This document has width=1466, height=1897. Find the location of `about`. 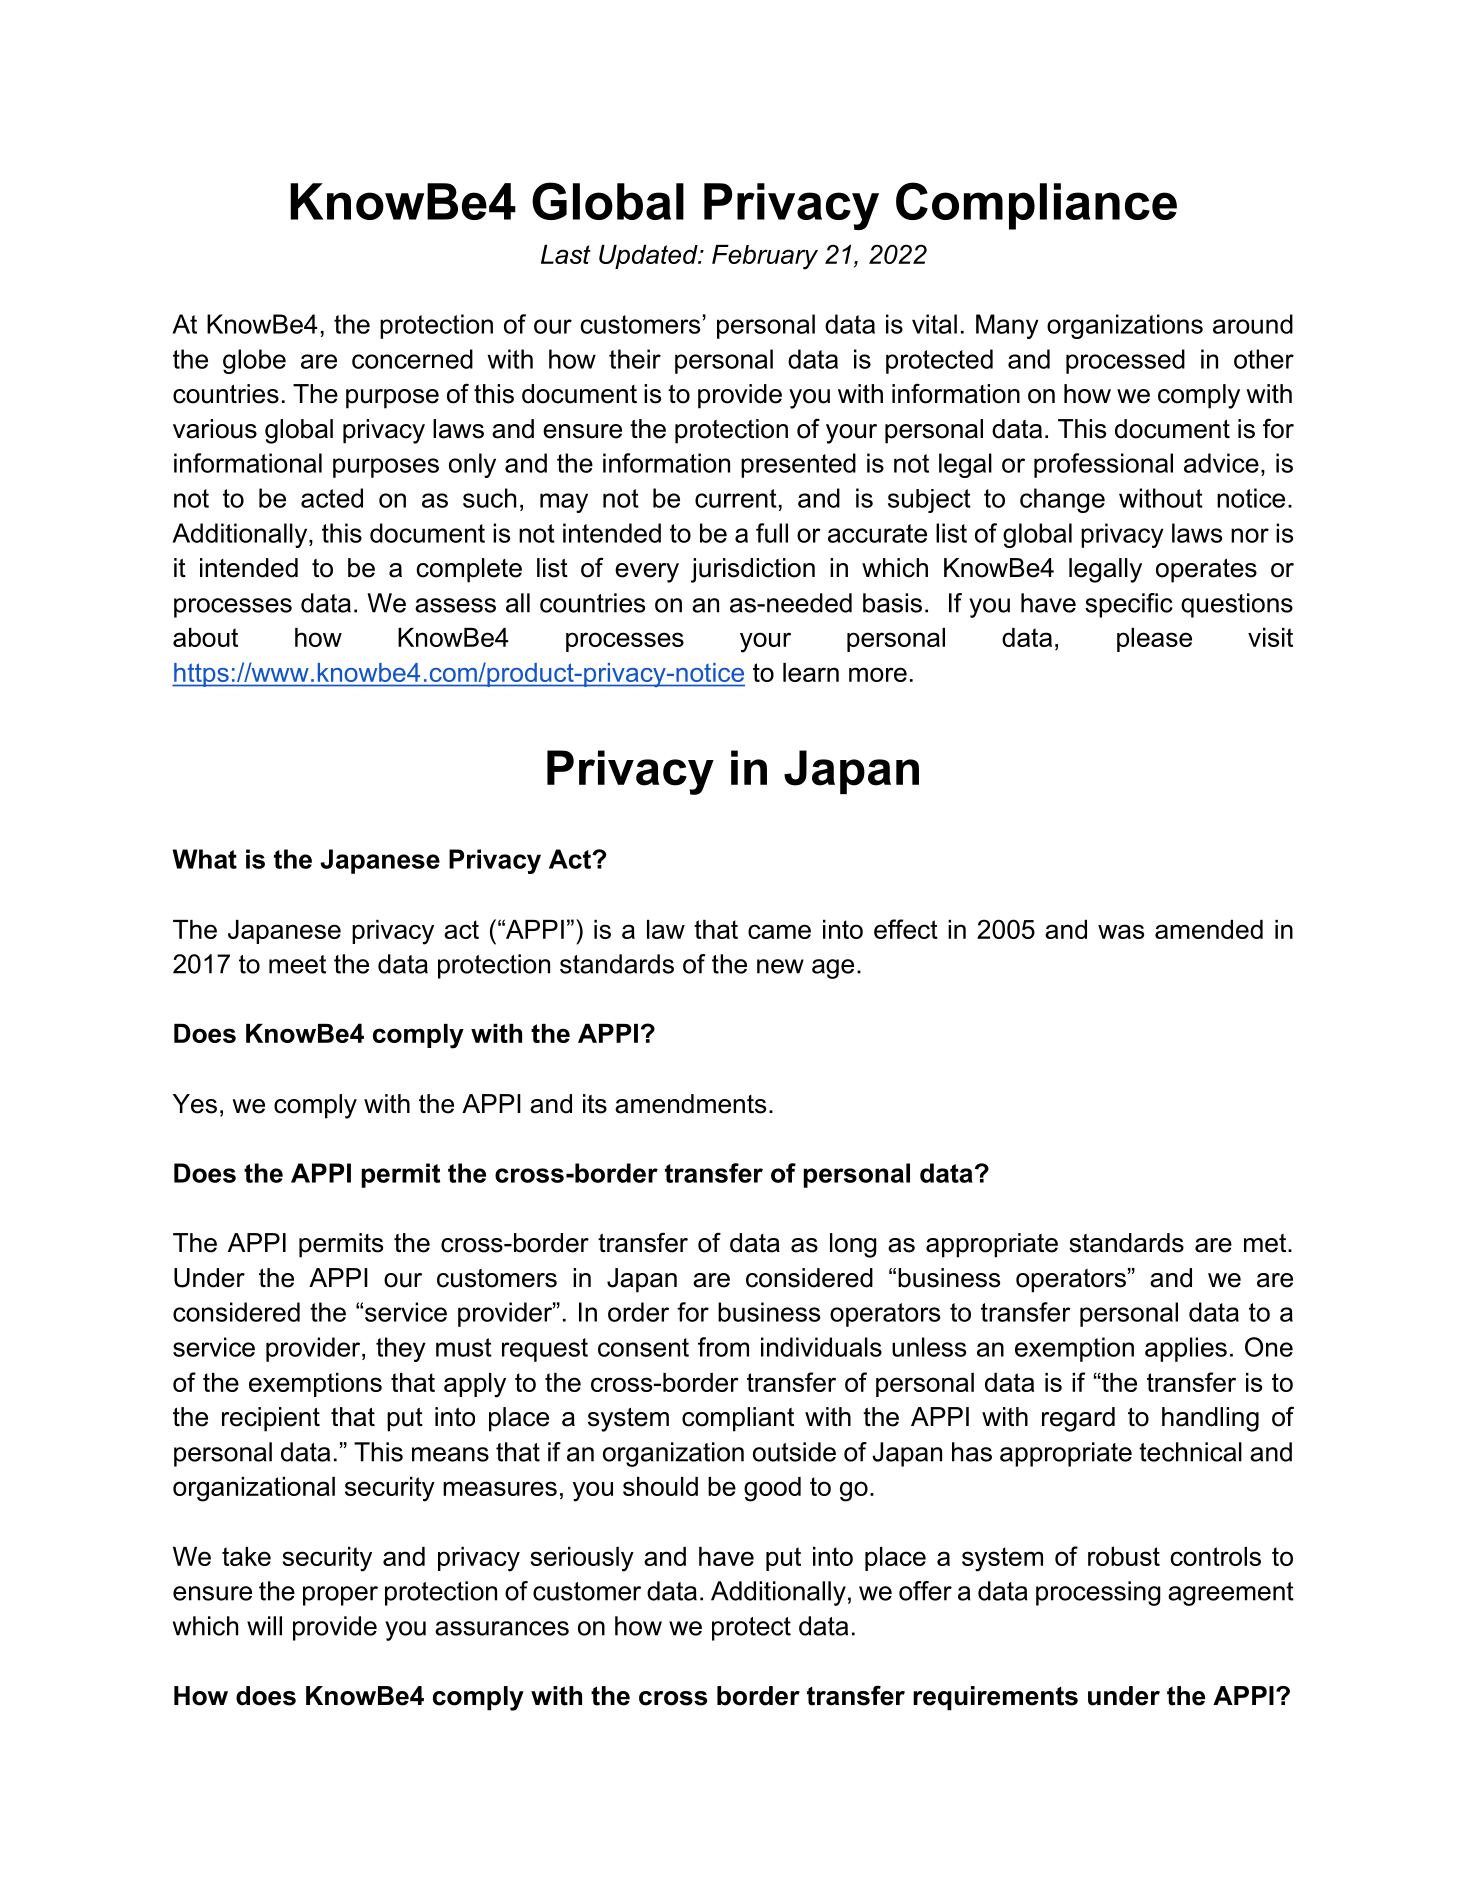

about is located at coordinates (205, 637).
